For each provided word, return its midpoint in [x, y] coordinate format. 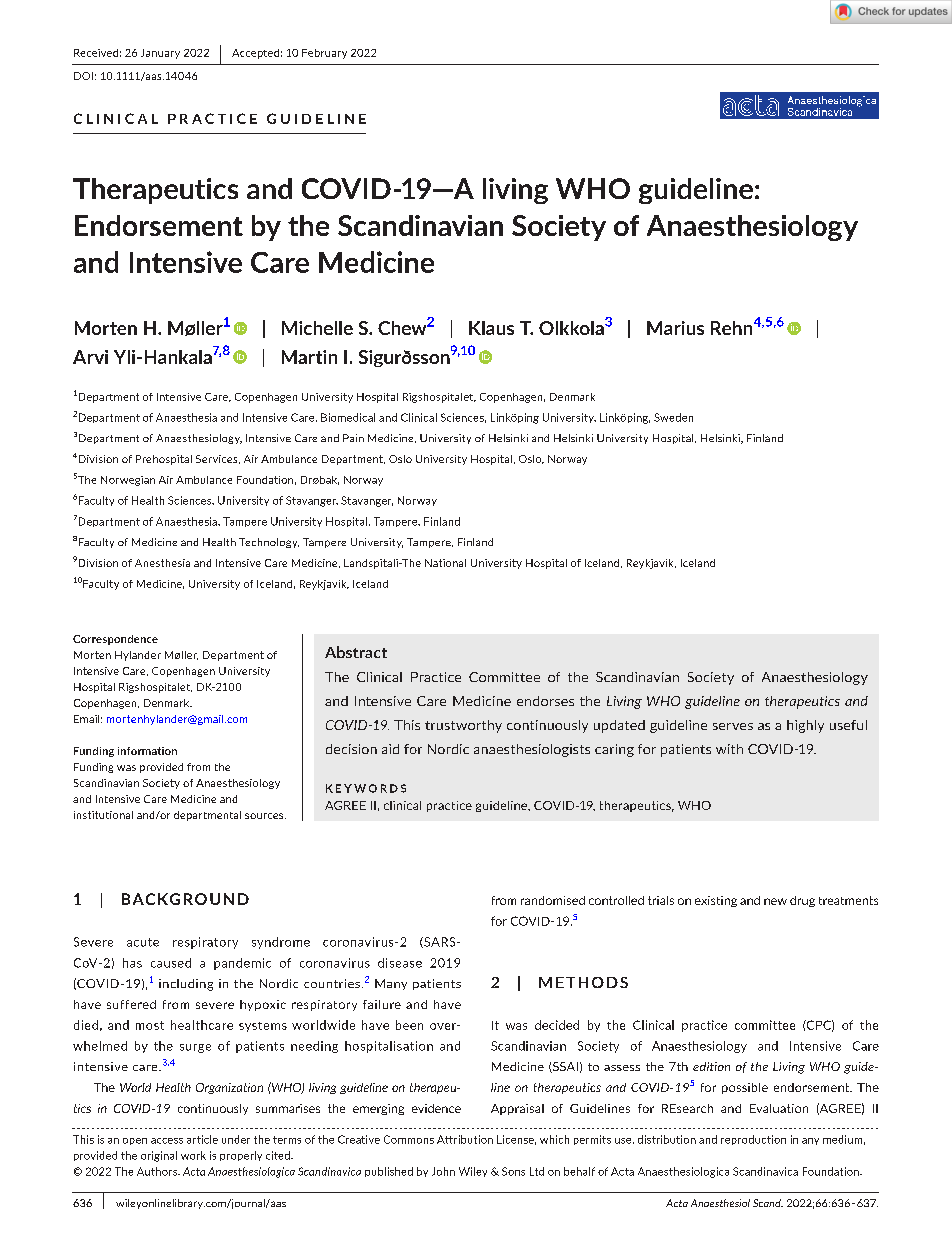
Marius [675, 328]
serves [733, 726]
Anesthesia [162, 563]
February [324, 54]
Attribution [465, 1139]
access [167, 1141]
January [160, 54]
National [445, 563]
